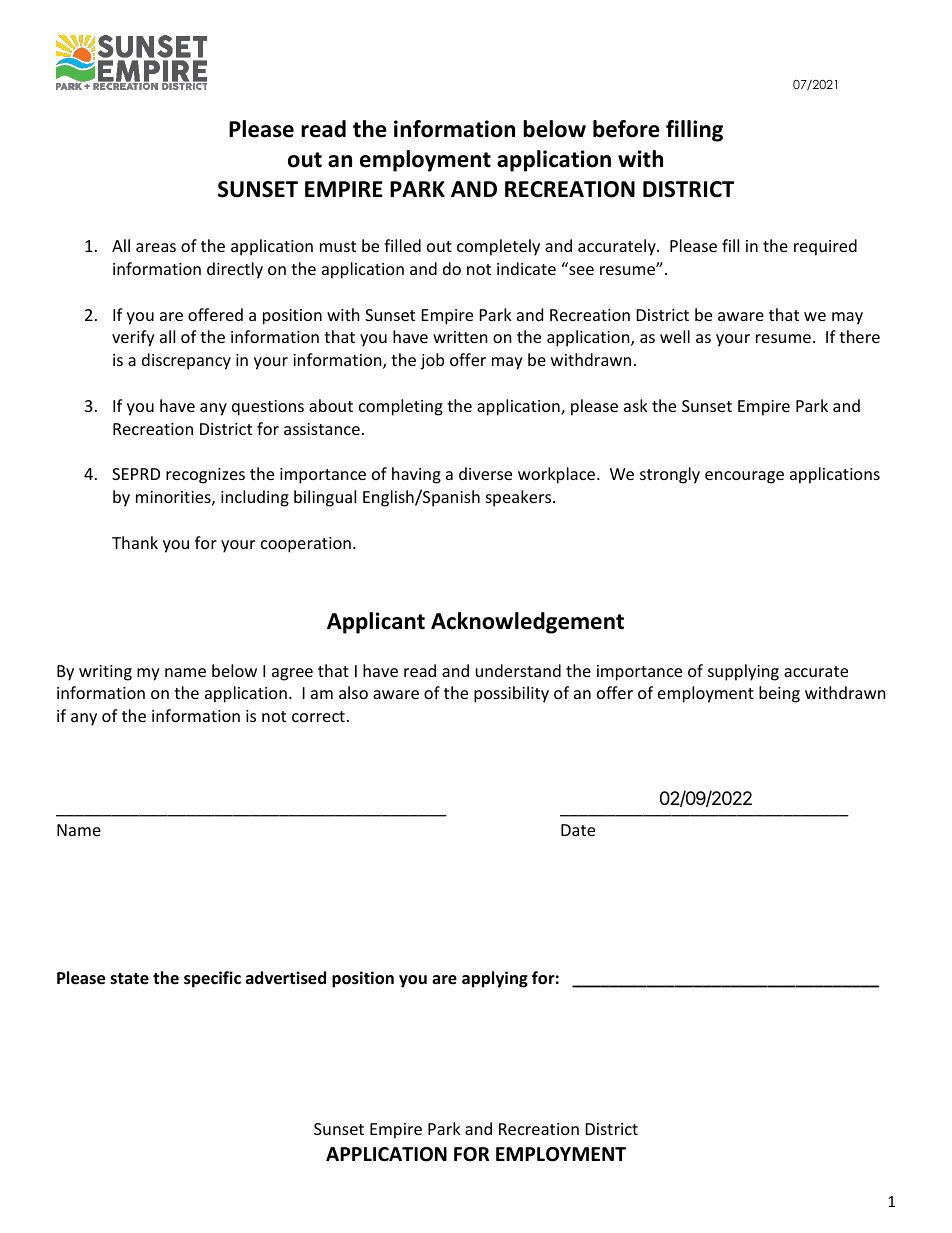 The image size is (952, 1233). What do you see at coordinates (520, 498) in the screenshot?
I see `speakers` at bounding box center [520, 498].
